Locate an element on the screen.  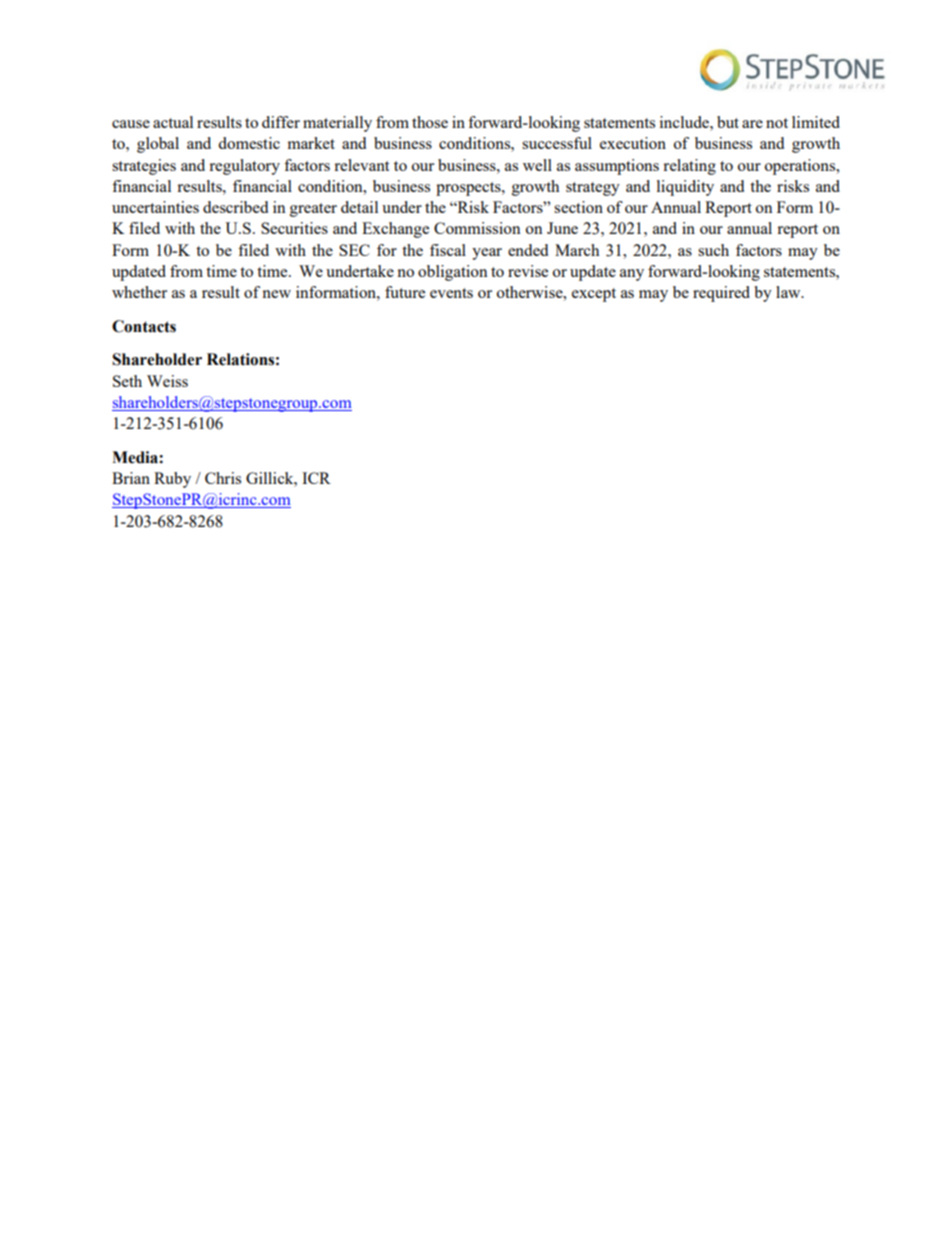
required is located at coordinates (721, 294).
